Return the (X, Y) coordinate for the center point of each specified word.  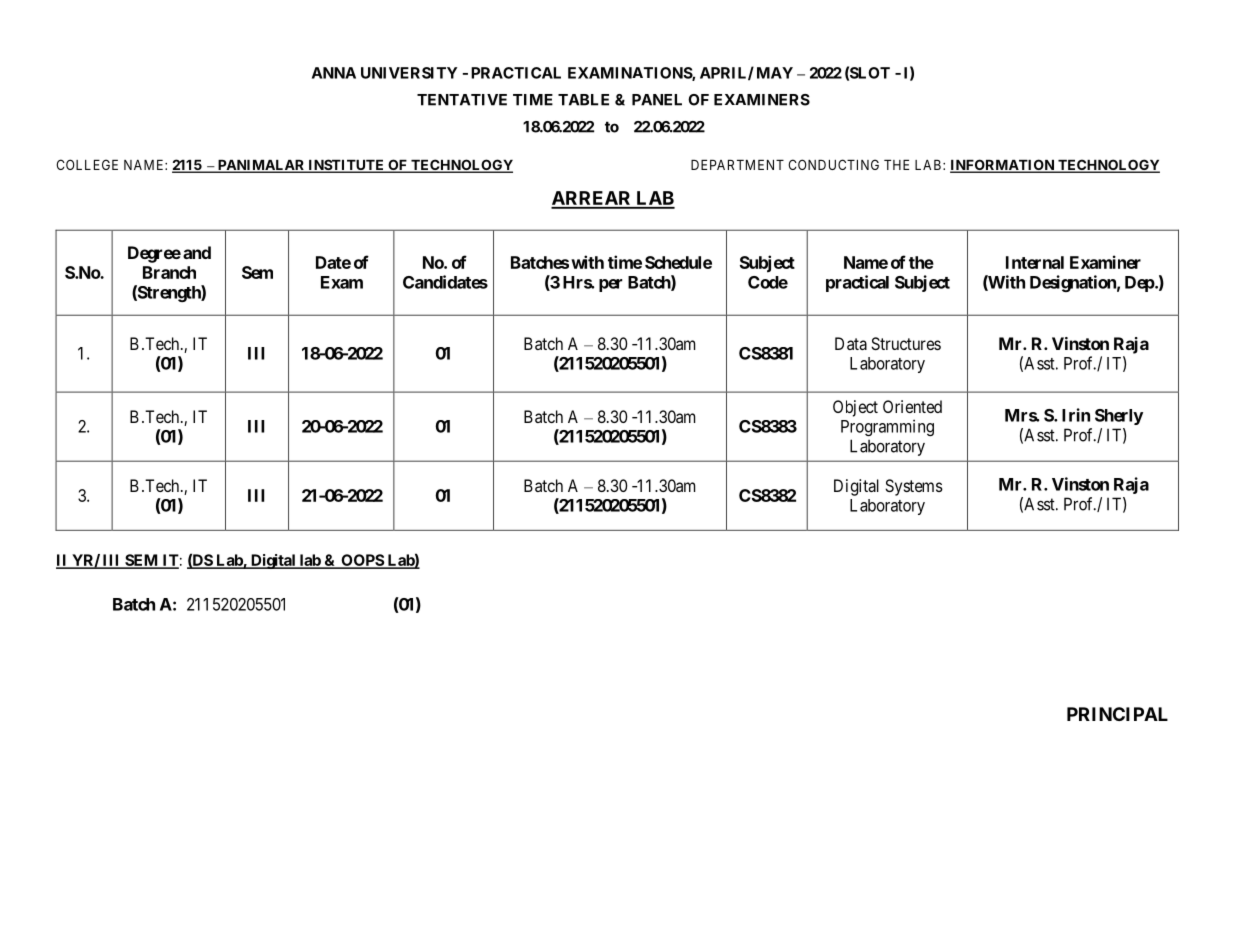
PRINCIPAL (1117, 714)
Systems (914, 487)
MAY (775, 73)
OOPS (362, 561)
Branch (169, 272)
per (610, 285)
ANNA (334, 73)
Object (855, 408)
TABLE (583, 100)
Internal (1035, 262)
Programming (887, 427)
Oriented (912, 406)
